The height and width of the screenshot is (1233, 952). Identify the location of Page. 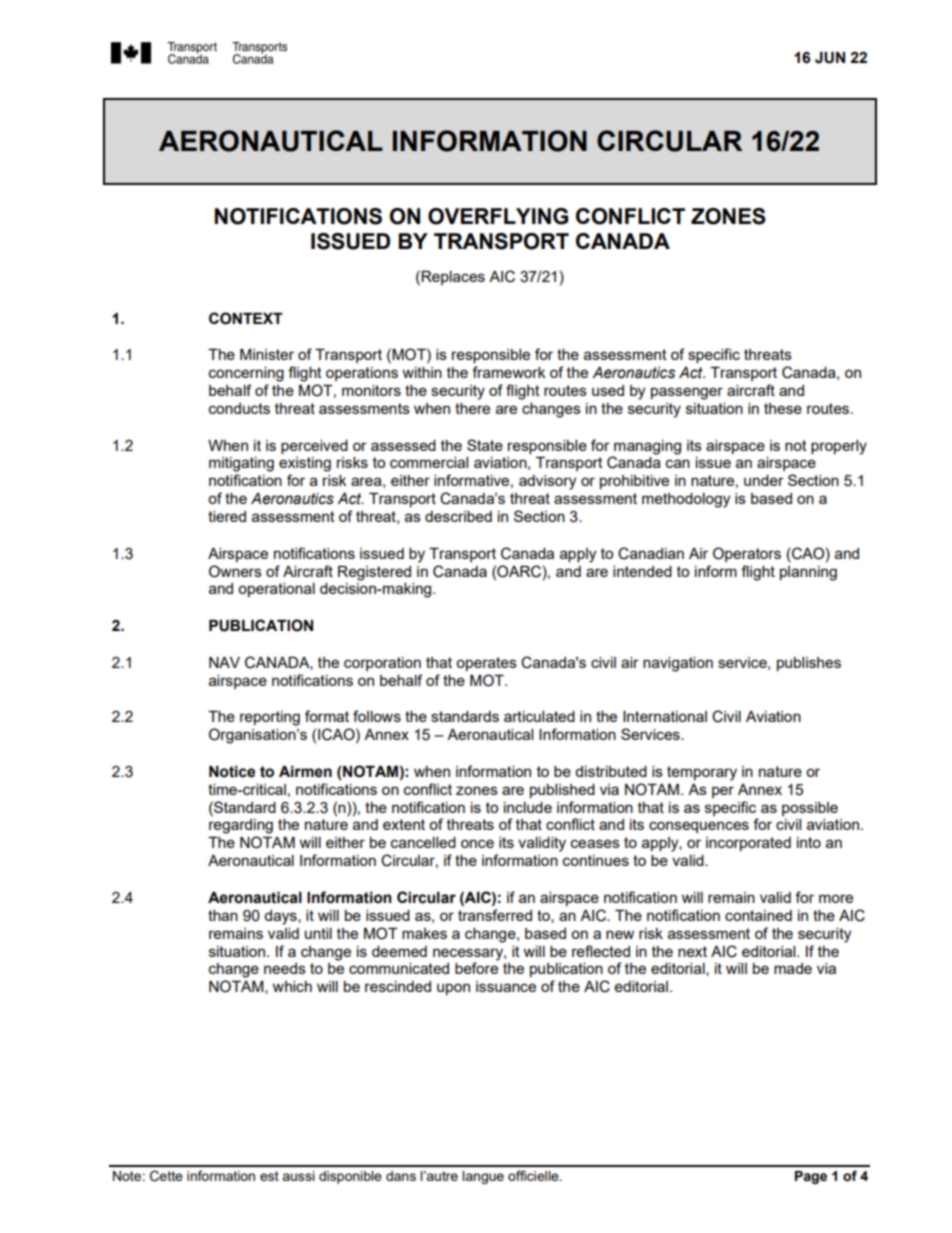
(811, 1177).
